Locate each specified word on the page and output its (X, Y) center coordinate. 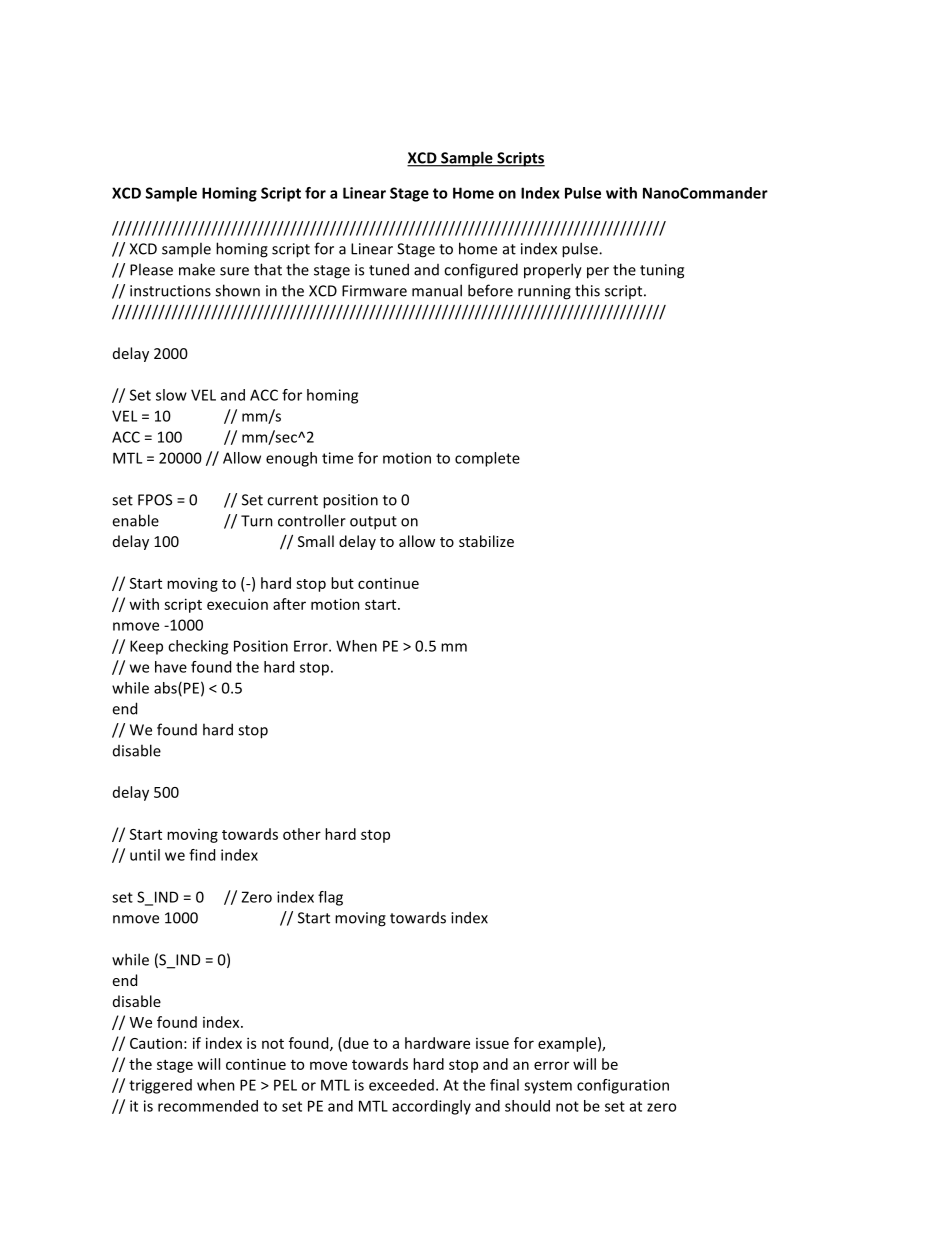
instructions (170, 291)
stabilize (486, 541)
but (342, 583)
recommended (208, 1106)
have (171, 667)
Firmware (374, 291)
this (587, 290)
